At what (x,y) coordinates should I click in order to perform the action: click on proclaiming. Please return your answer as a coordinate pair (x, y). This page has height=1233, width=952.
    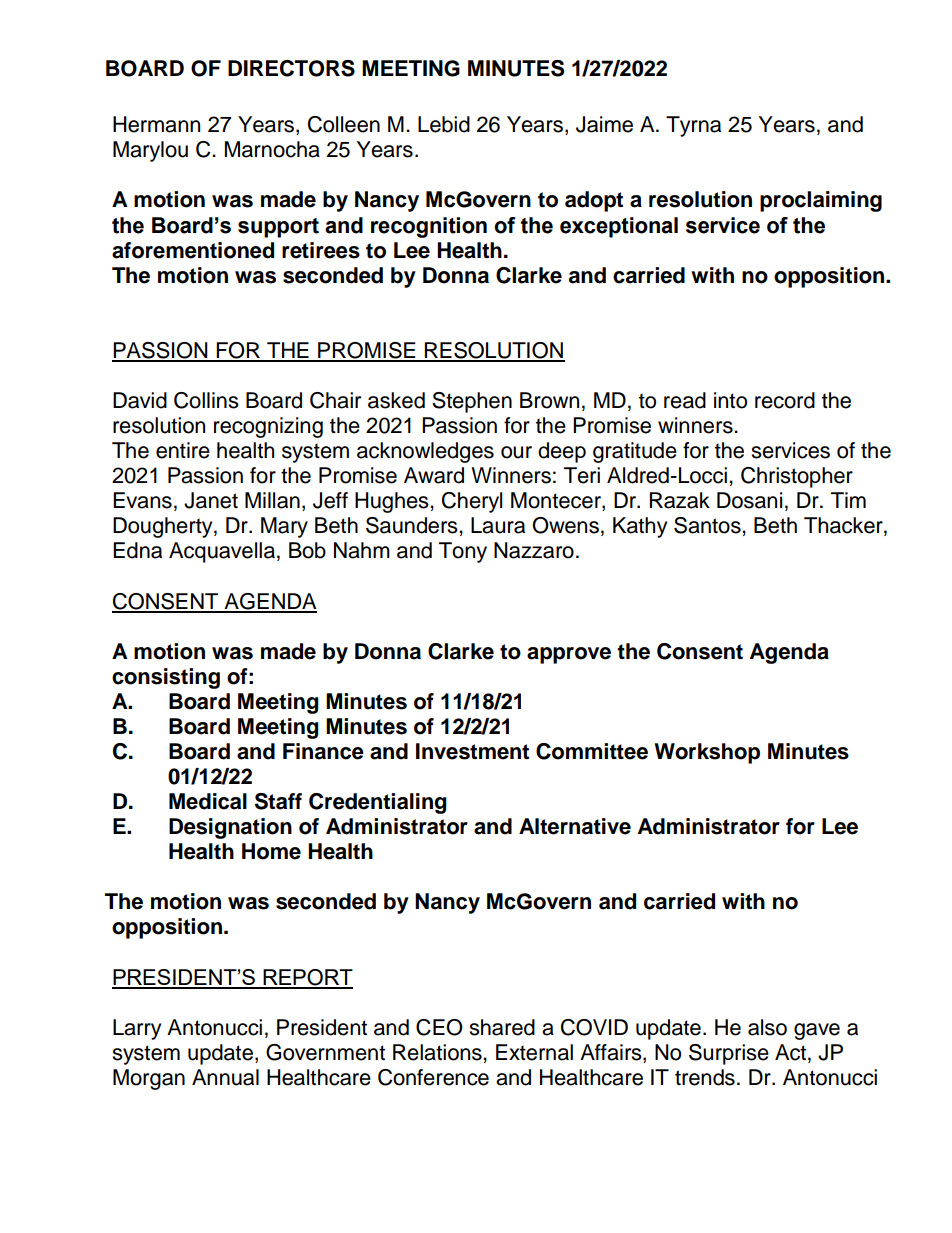
    Looking at the image, I should click on (821, 201).
